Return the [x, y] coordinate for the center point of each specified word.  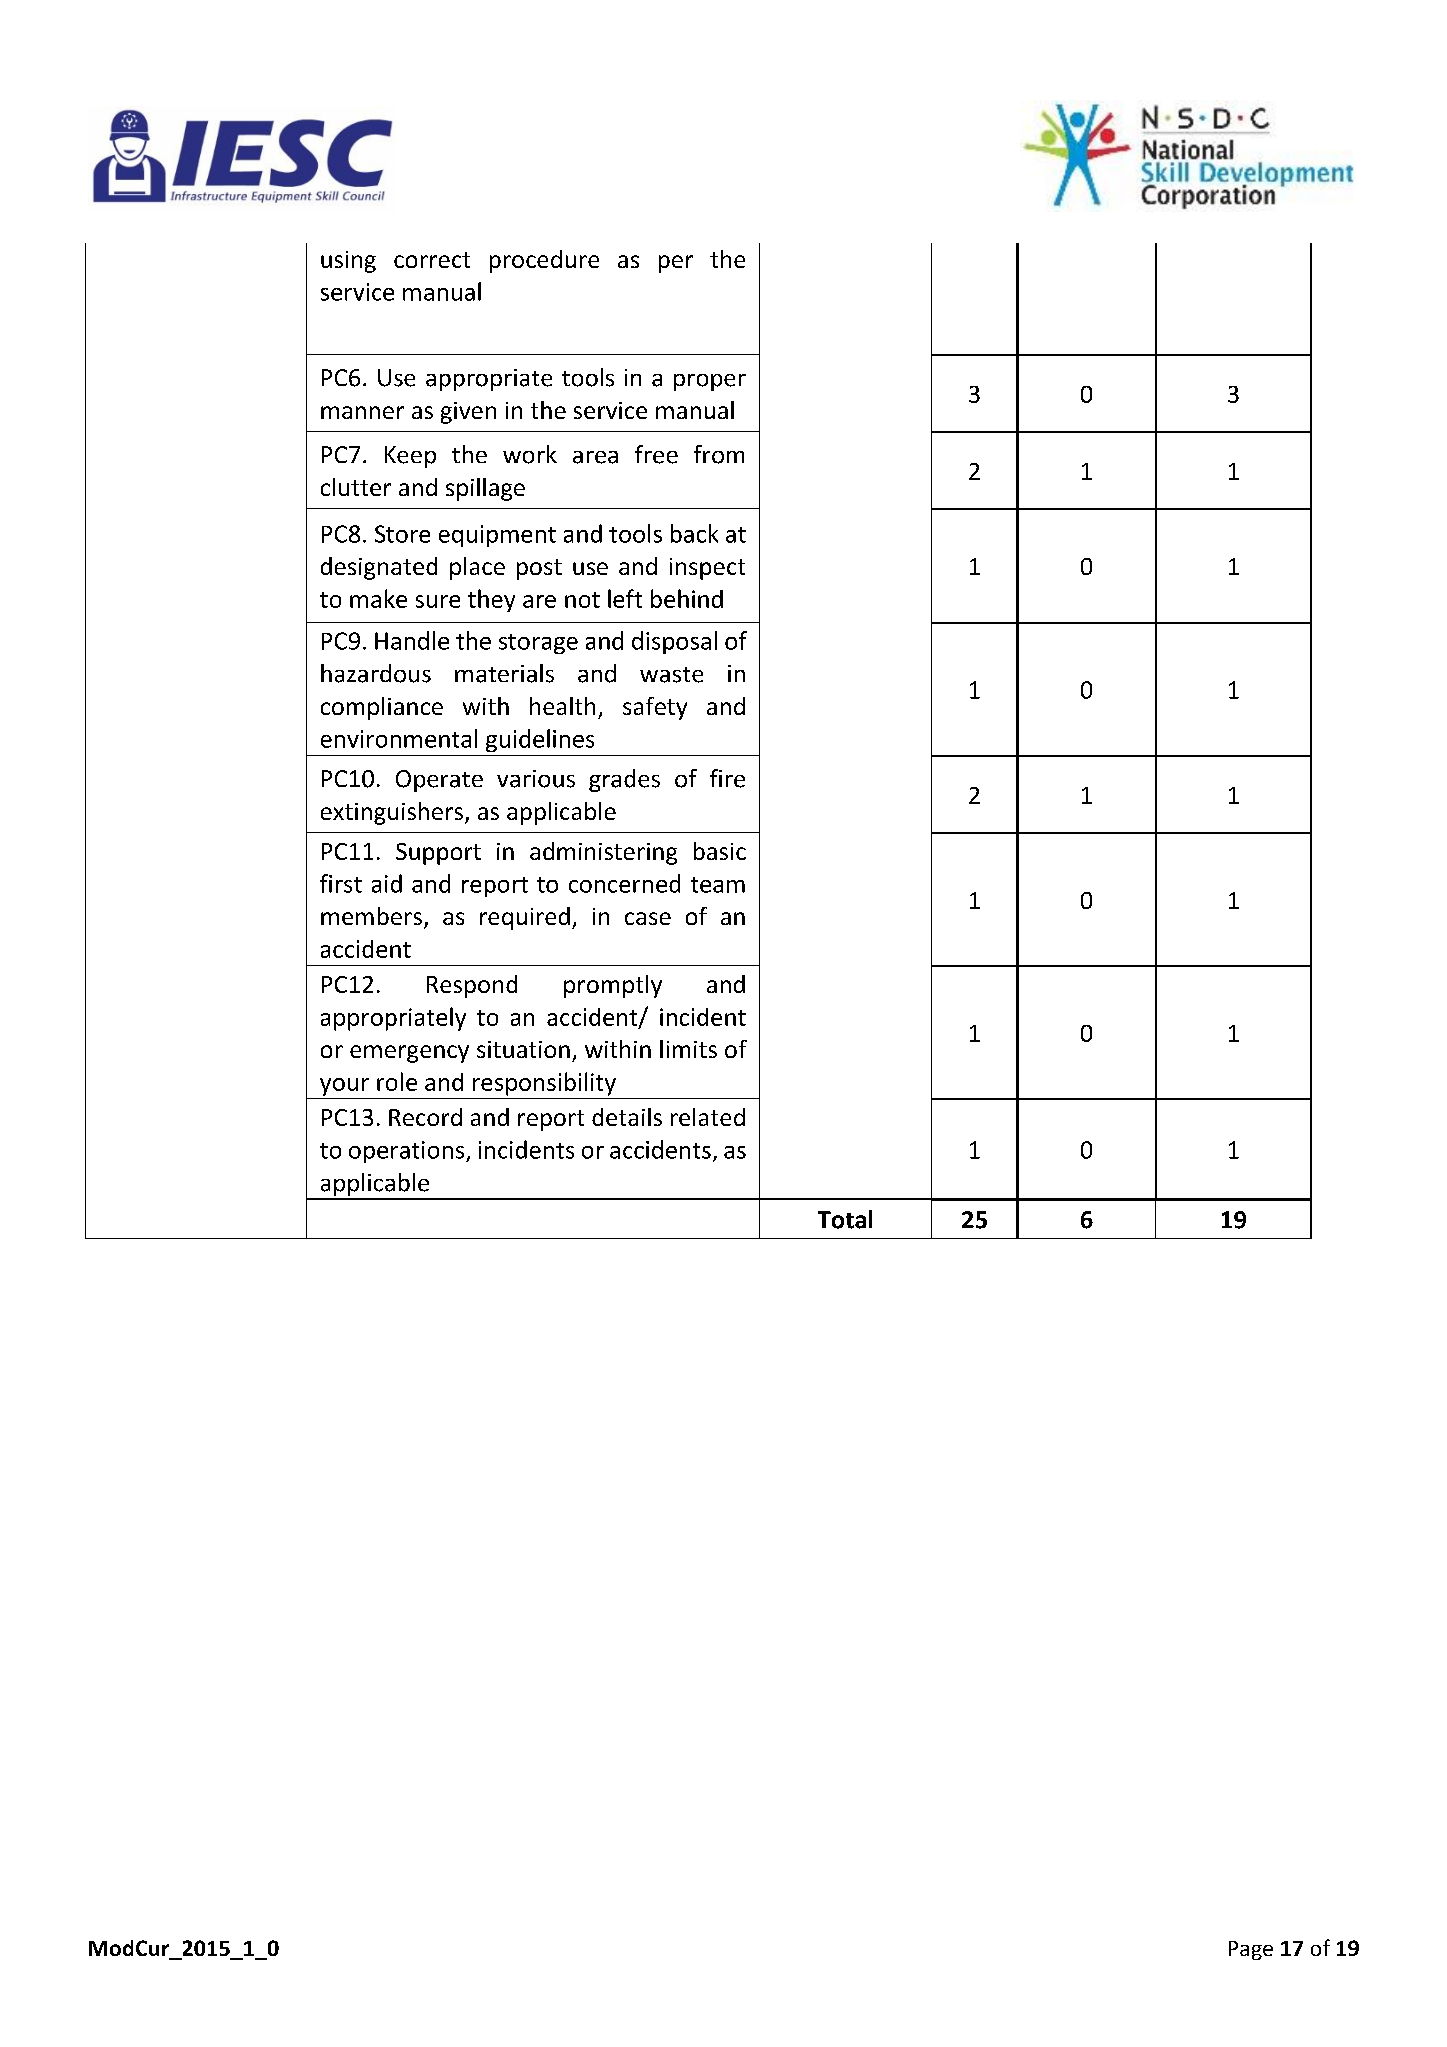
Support [438, 854]
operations [408, 1152]
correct [432, 260]
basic [720, 851]
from [719, 454]
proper [710, 382]
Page [1251, 1950]
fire [727, 778]
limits [688, 1049]
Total [845, 1219]
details [627, 1117]
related [708, 1117]
